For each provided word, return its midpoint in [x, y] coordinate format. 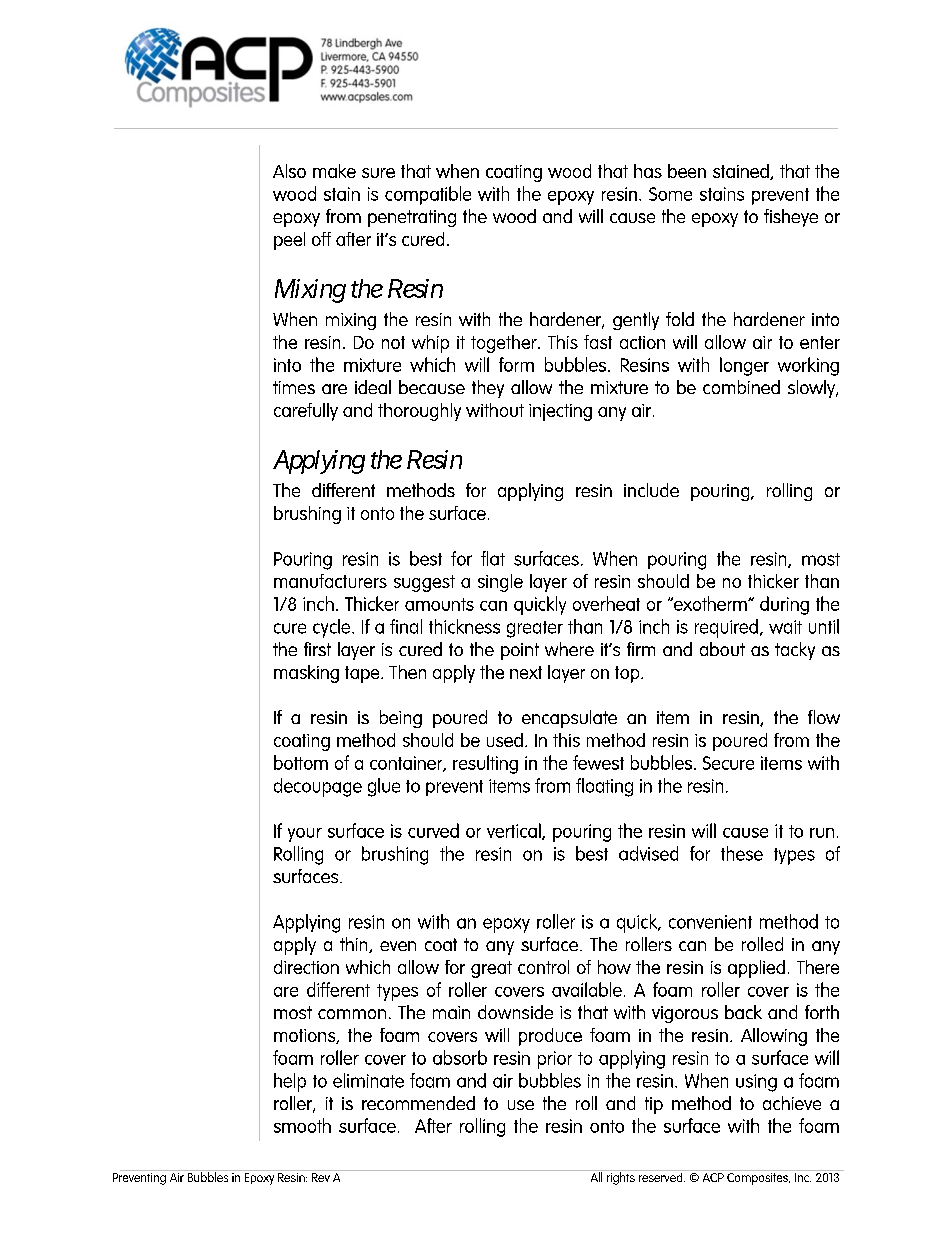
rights [620, 1177]
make [334, 171]
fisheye [791, 218]
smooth [302, 1125]
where [569, 649]
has [648, 171]
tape [363, 674]
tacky [795, 651]
